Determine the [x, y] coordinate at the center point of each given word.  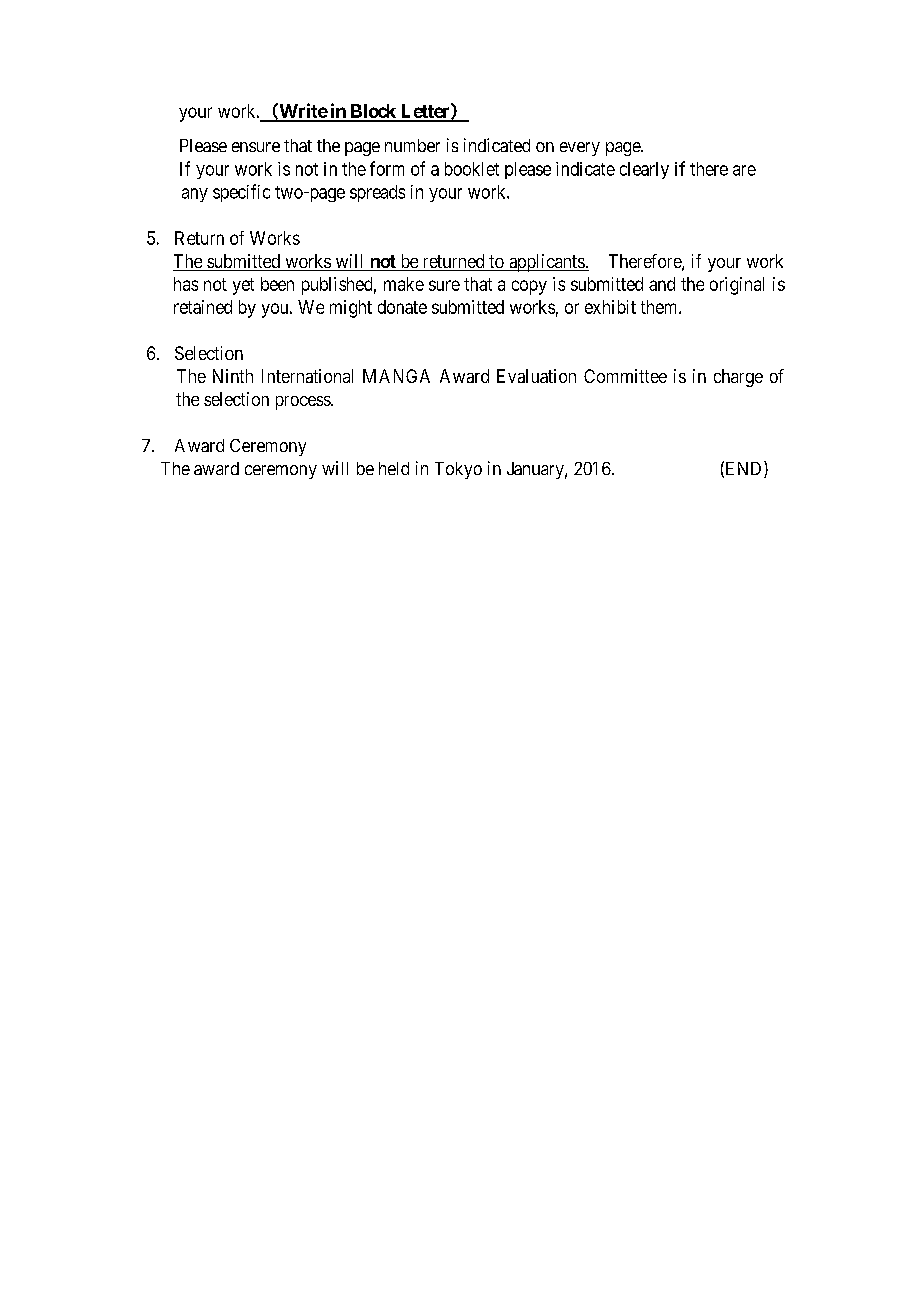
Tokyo [458, 470]
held [394, 468]
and [662, 284]
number [412, 145]
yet [243, 286]
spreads [377, 193]
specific [241, 193]
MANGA [396, 376]
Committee [625, 376]
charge [738, 378]
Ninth [233, 376]
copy [529, 287]
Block [373, 112]
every [580, 149]
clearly [644, 170]
